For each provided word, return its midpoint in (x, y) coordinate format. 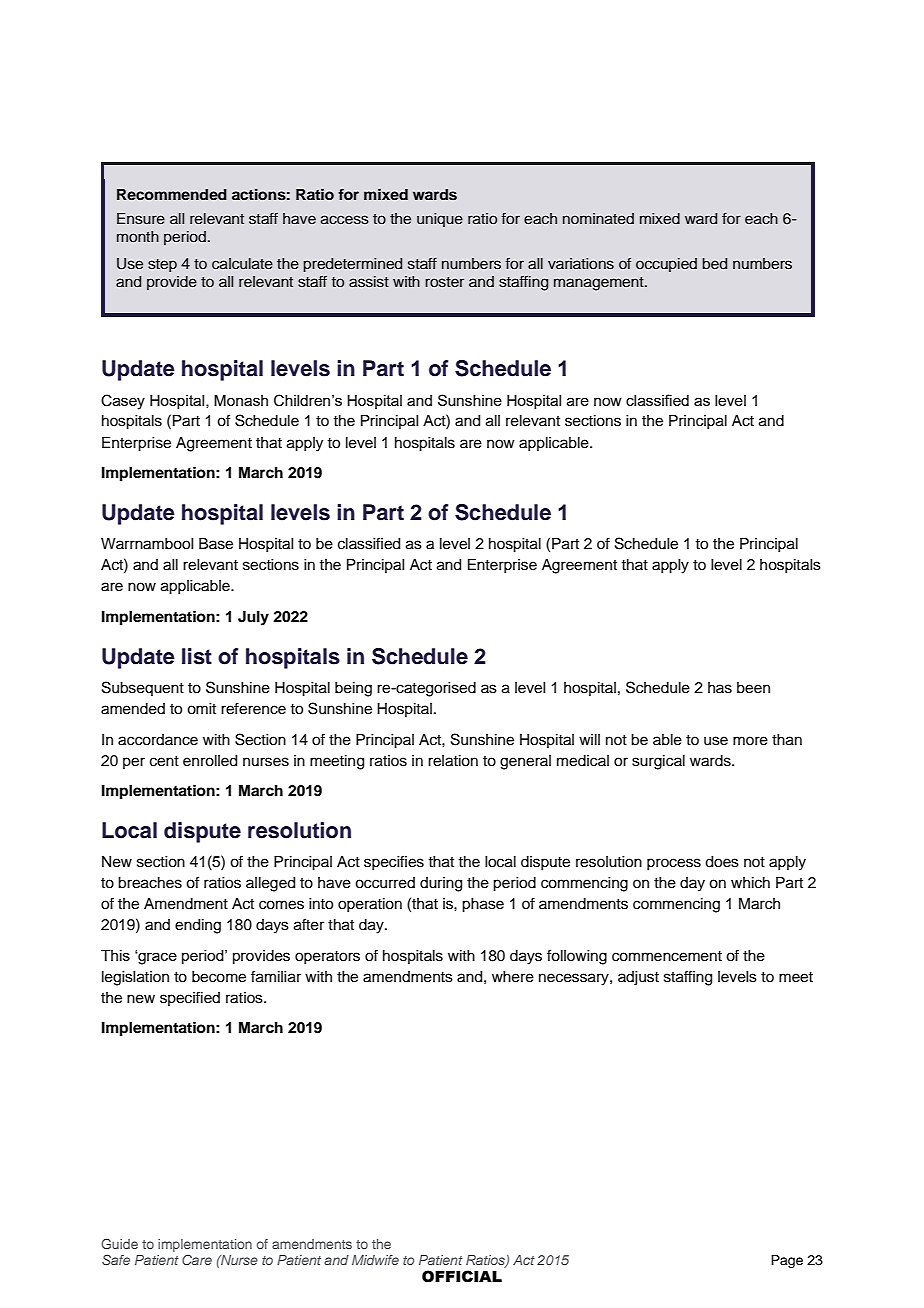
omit (201, 709)
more (750, 741)
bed (714, 264)
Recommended (172, 194)
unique (440, 220)
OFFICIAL (462, 1276)
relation (453, 761)
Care (197, 1260)
